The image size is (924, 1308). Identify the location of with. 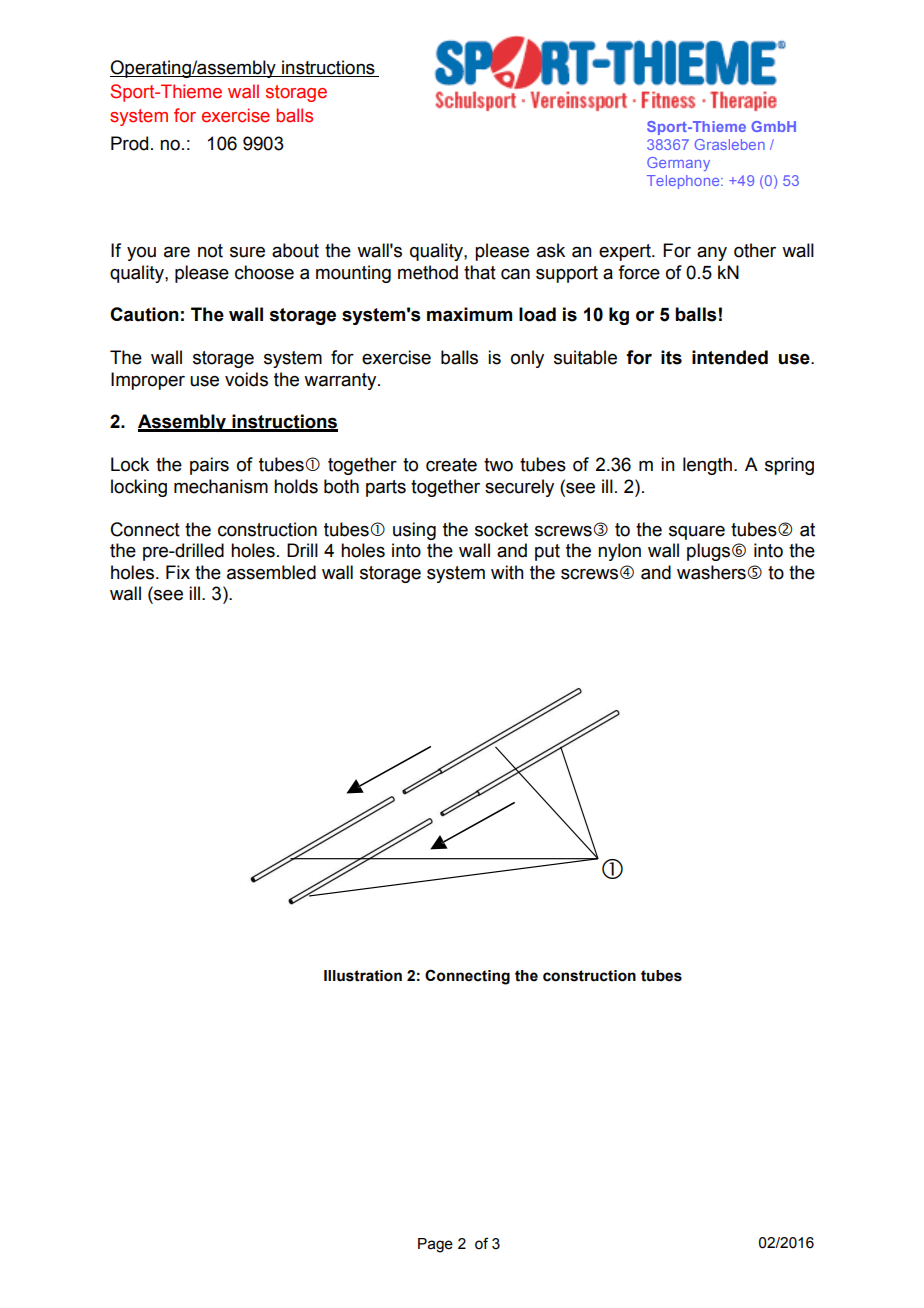
(507, 572).
